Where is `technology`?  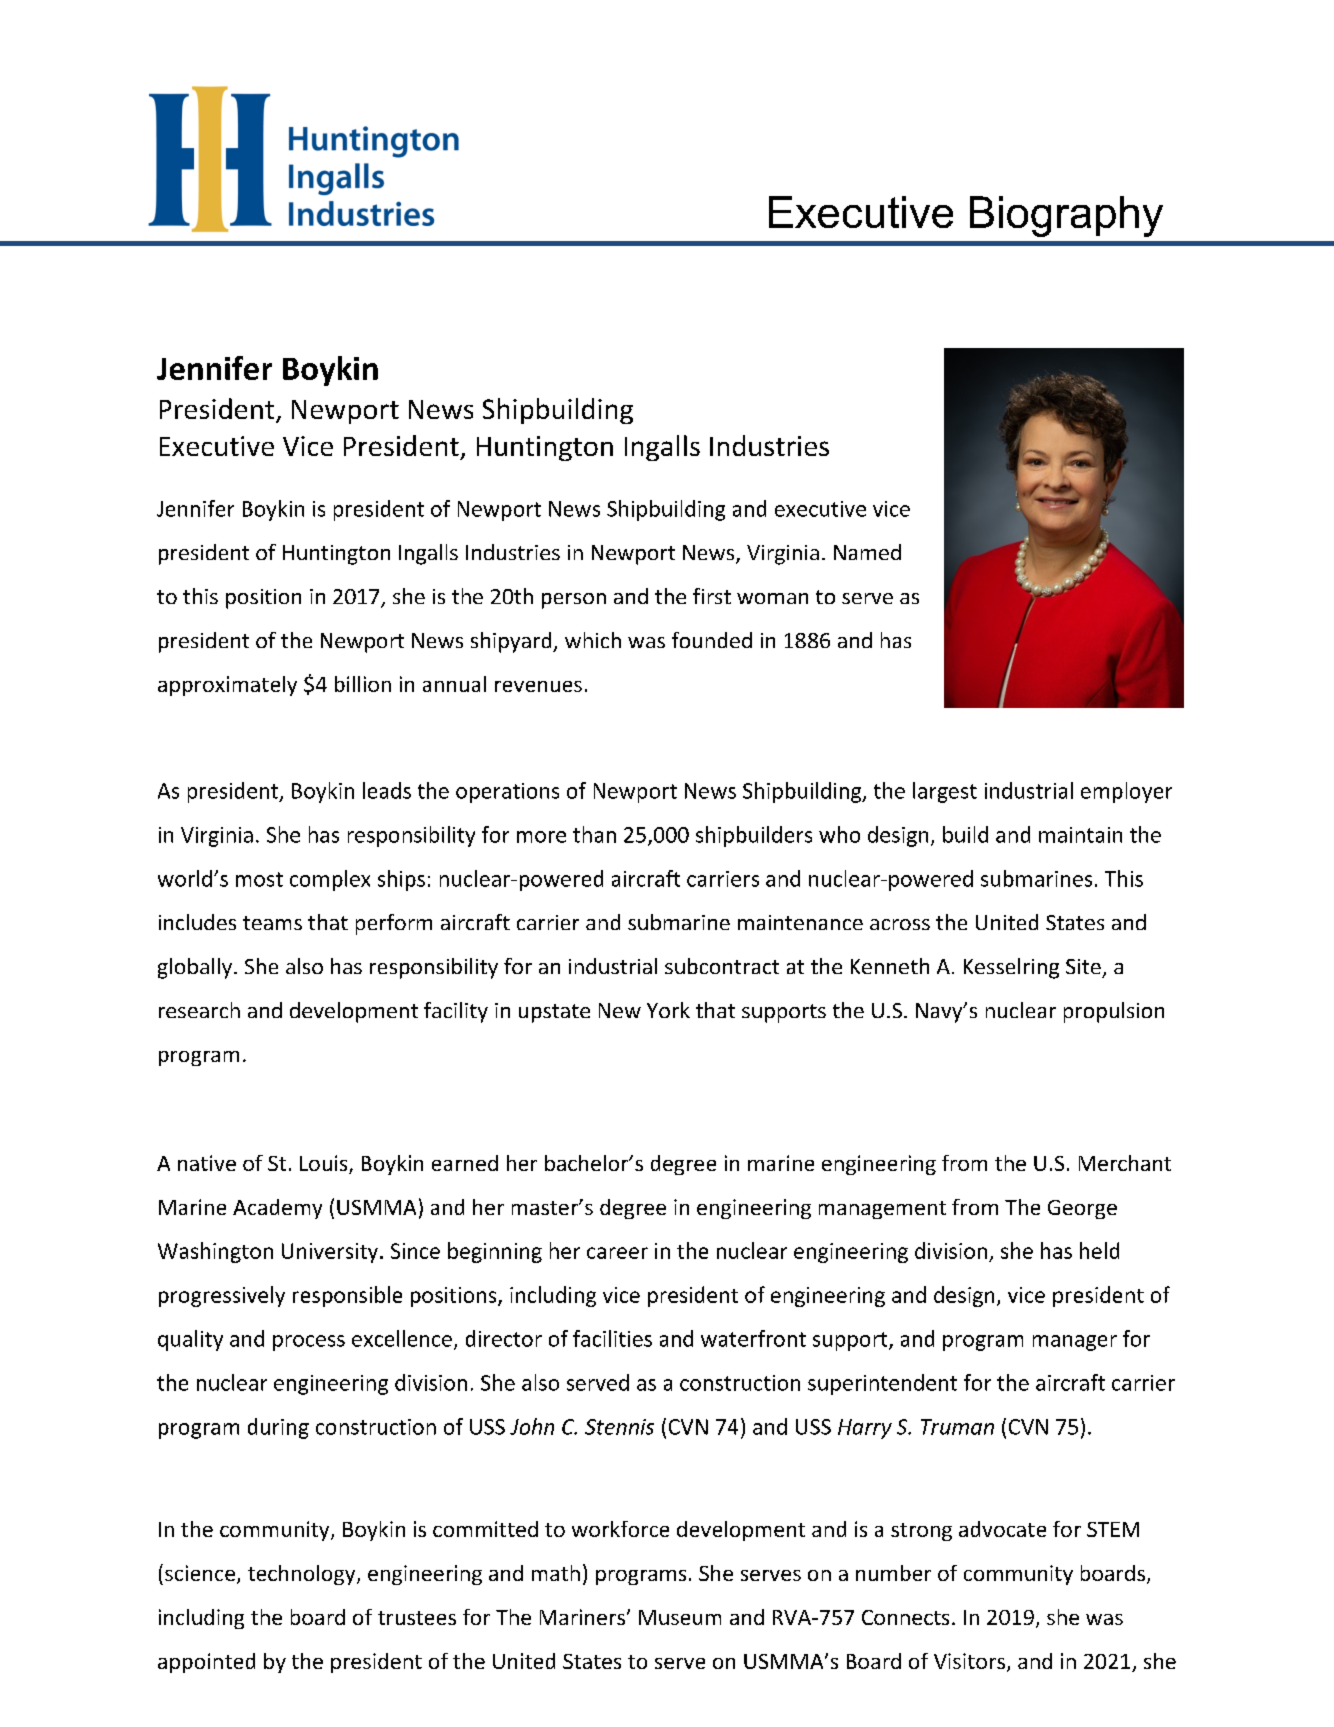 technology is located at coordinates (303, 1575).
